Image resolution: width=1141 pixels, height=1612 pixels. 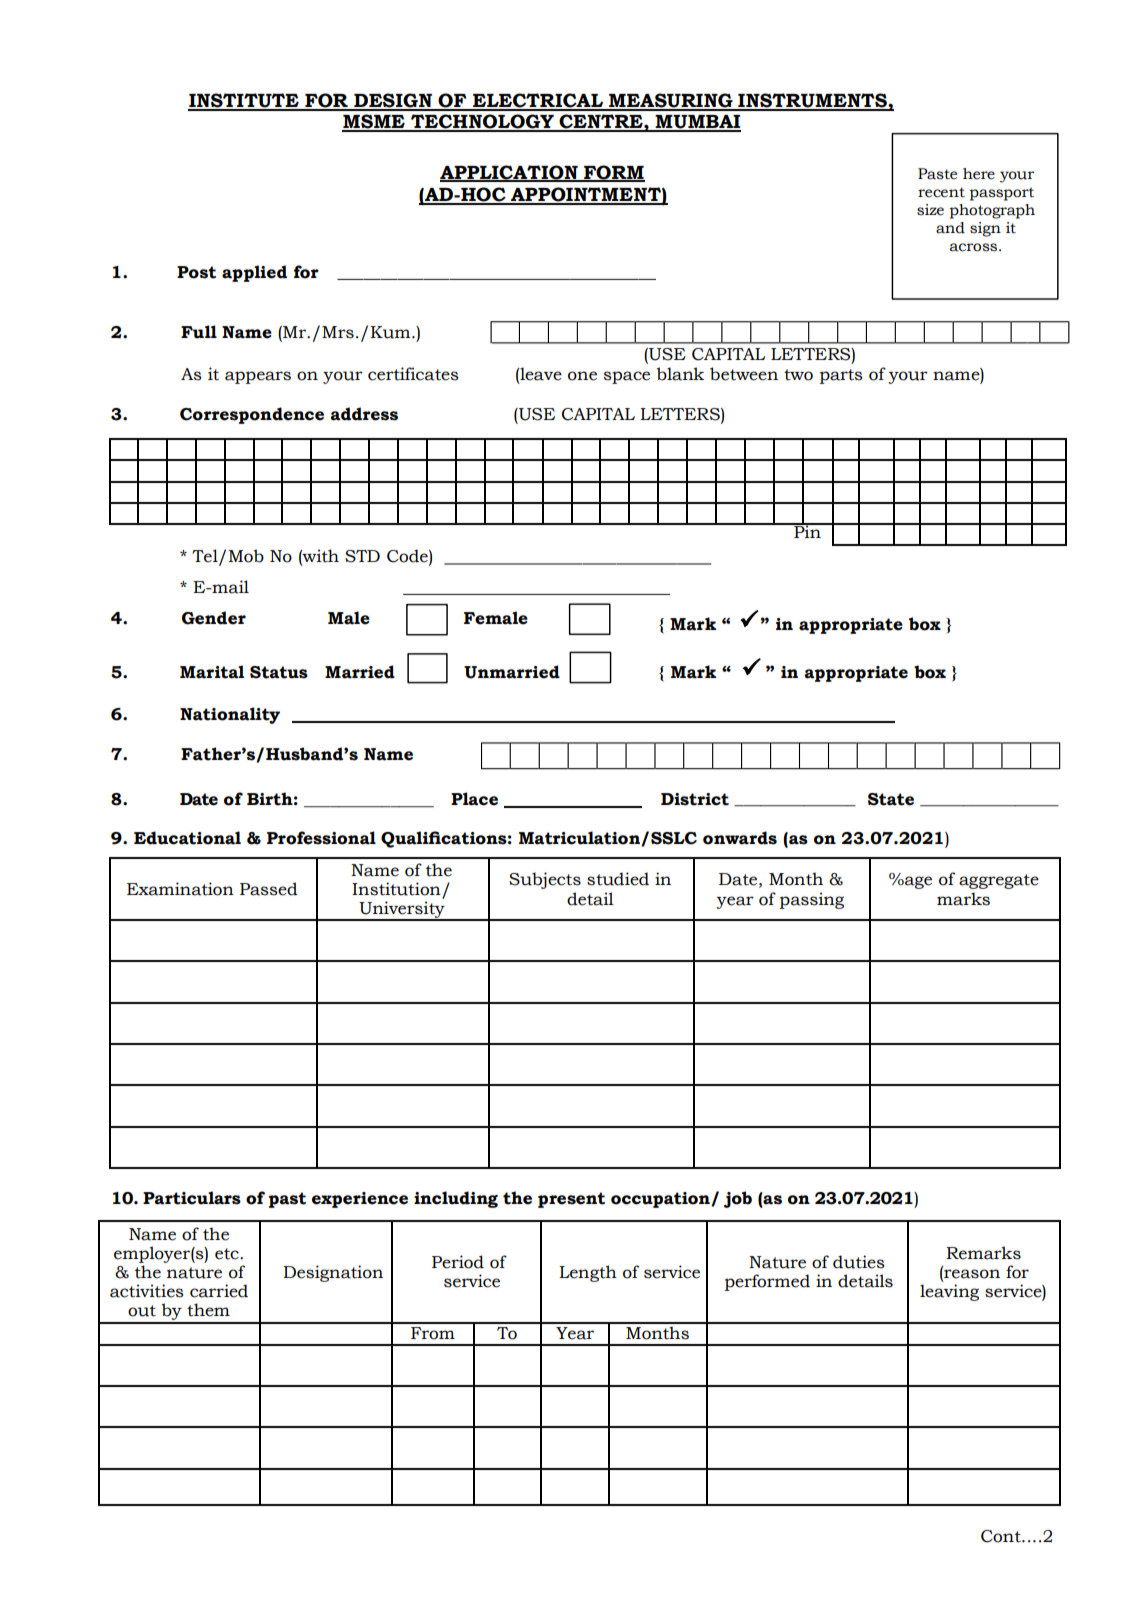 What do you see at coordinates (891, 799) in the screenshot?
I see `State` at bounding box center [891, 799].
